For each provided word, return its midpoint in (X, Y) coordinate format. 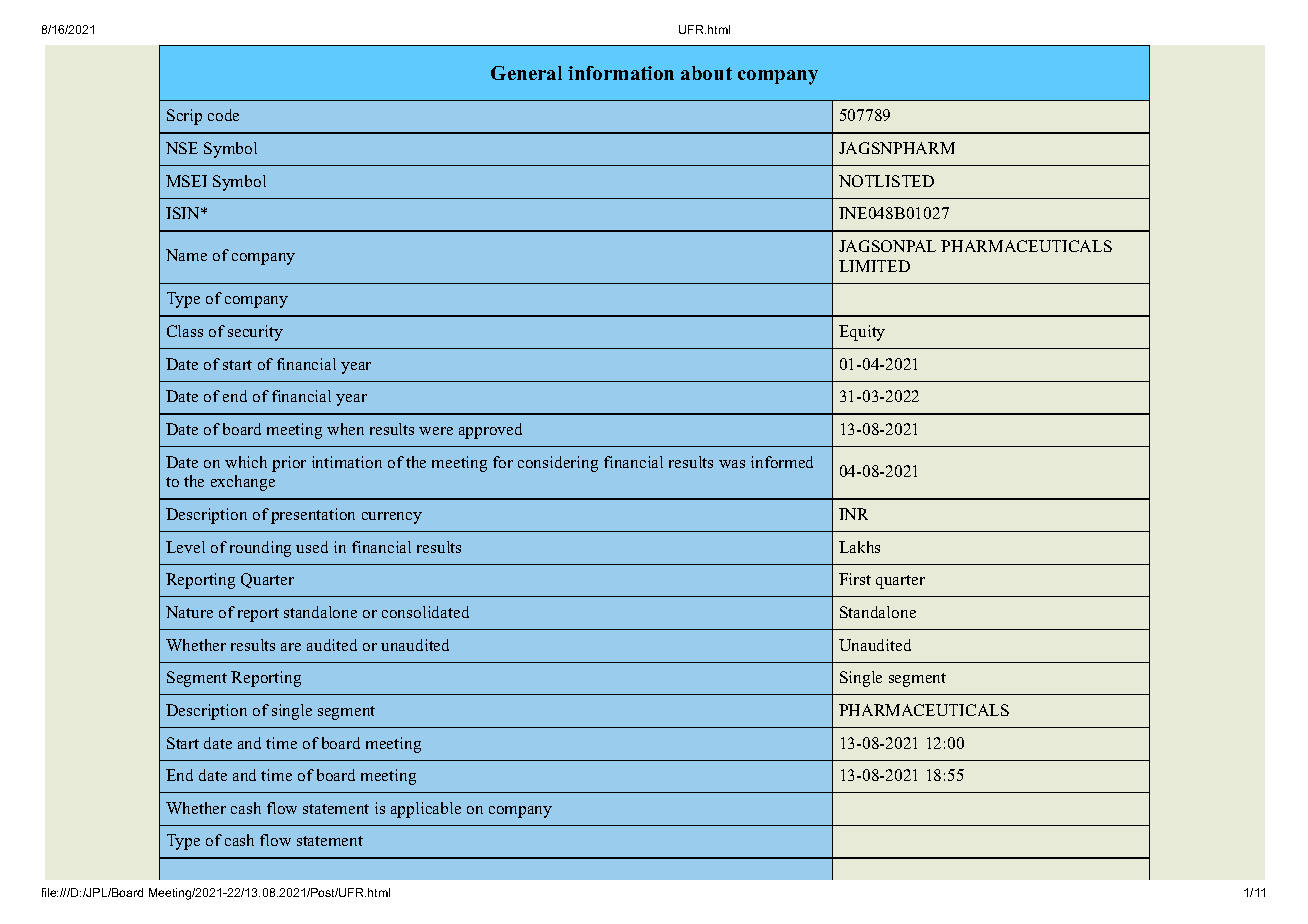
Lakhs (859, 547)
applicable (426, 810)
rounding (260, 549)
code (223, 115)
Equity (862, 333)
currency (392, 518)
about (706, 73)
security (255, 333)
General (526, 73)
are (291, 647)
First (855, 579)
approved (490, 431)
